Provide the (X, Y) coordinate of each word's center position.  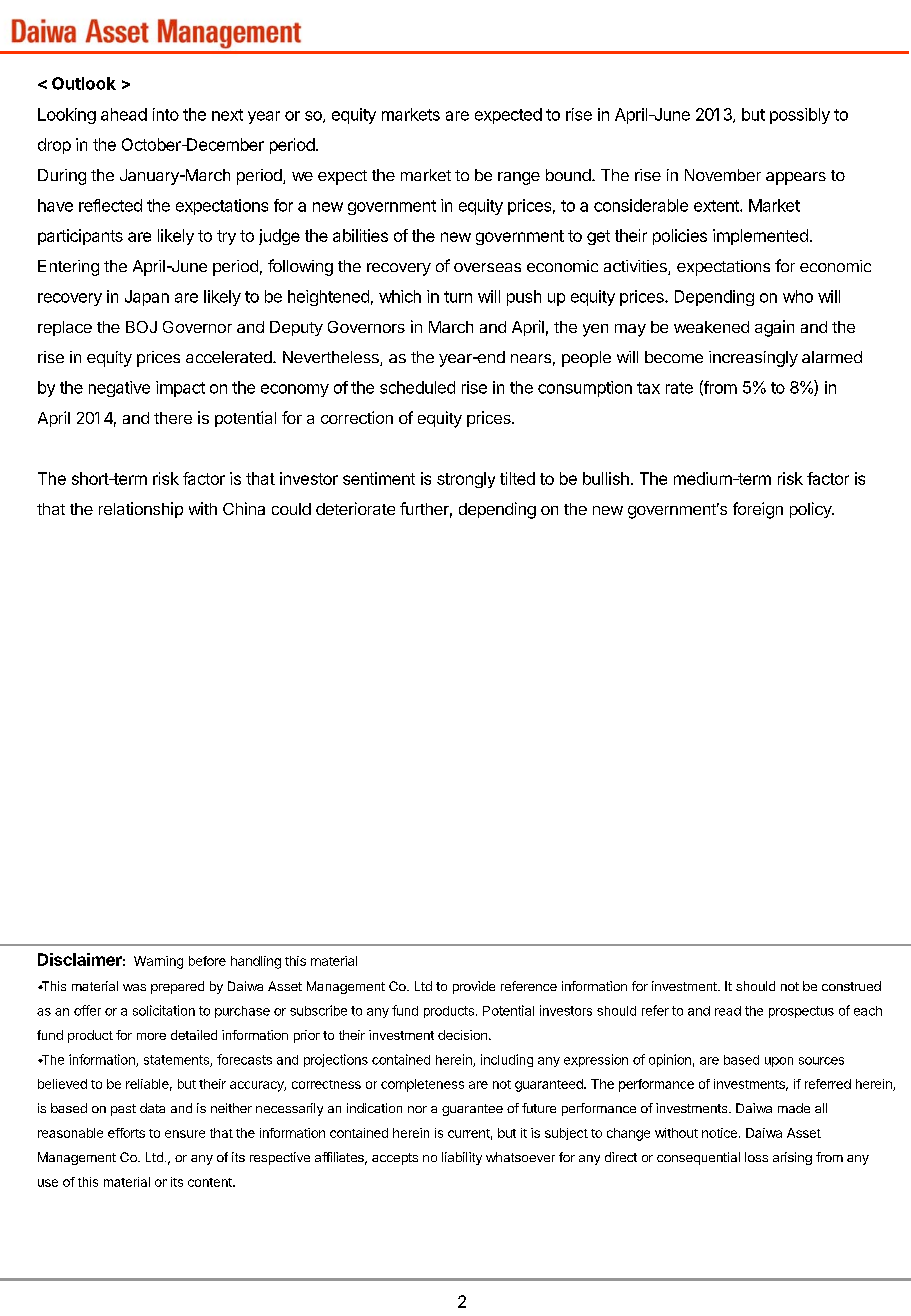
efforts (126, 1133)
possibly (800, 116)
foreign (758, 510)
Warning (158, 962)
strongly (466, 480)
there (173, 418)
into (166, 114)
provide (474, 987)
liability (462, 1158)
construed (851, 986)
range (519, 178)
